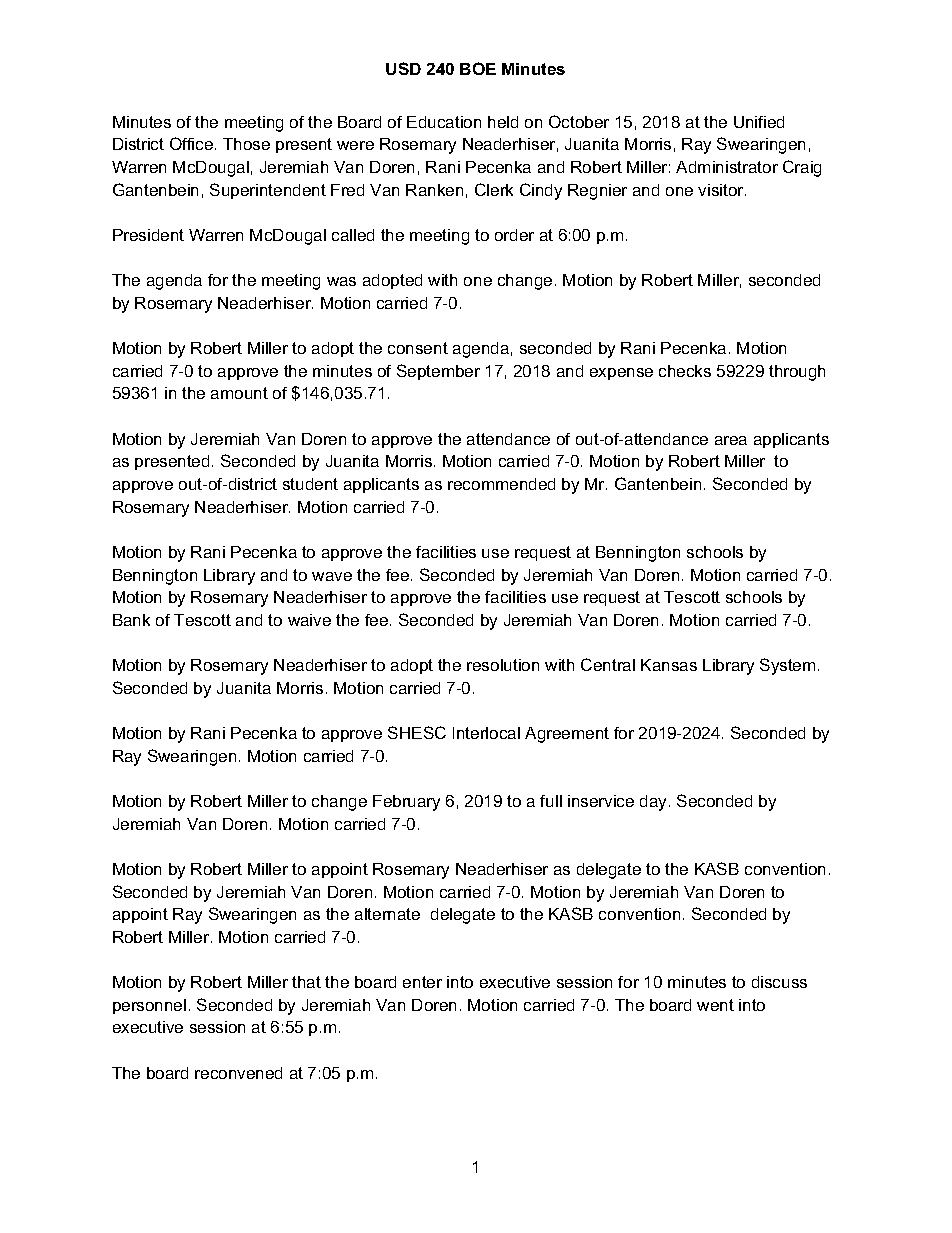  What do you see at coordinates (193, 143) in the screenshot?
I see `Office` at bounding box center [193, 143].
